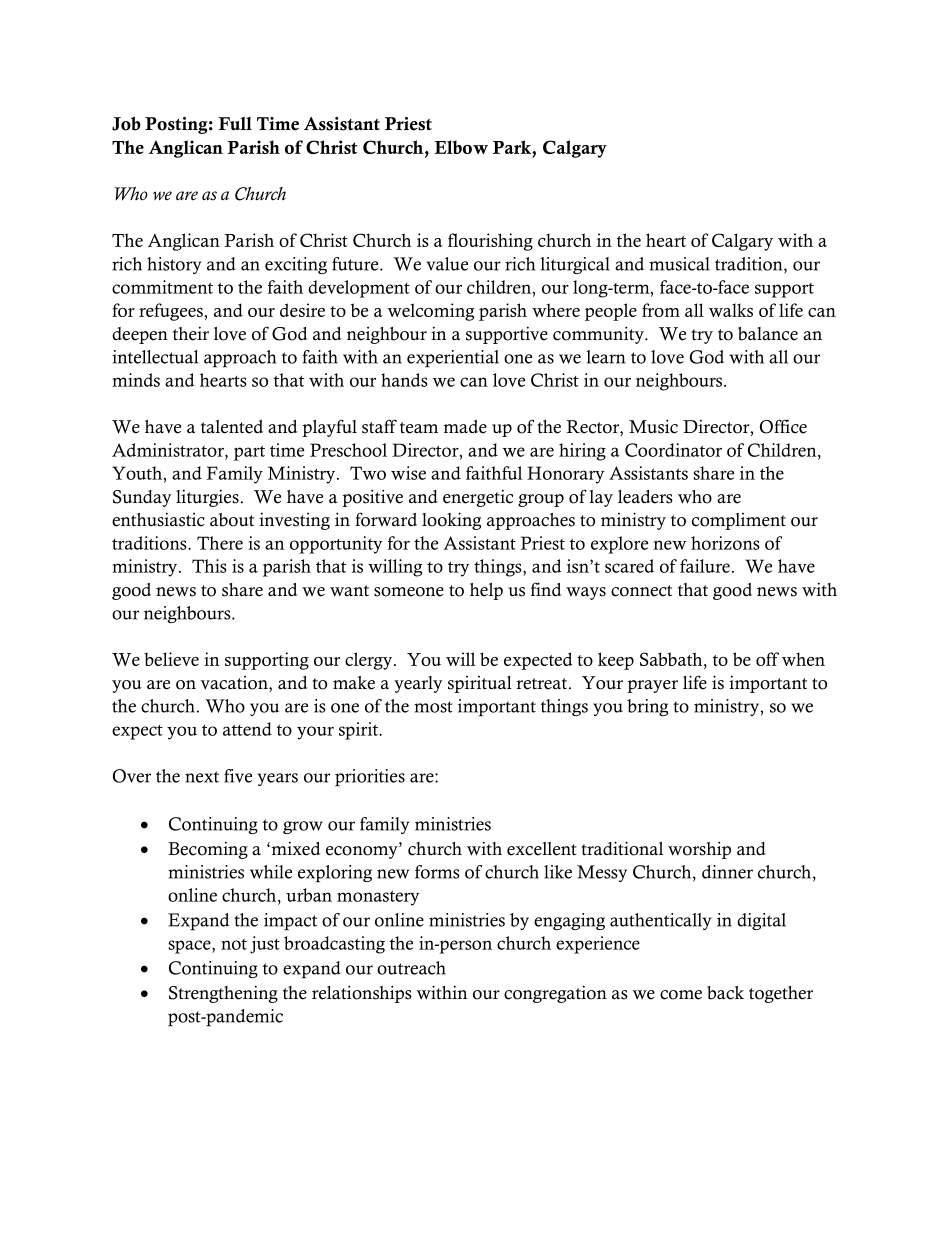 The image size is (952, 1233). Describe the element at coordinates (235, 123) in the page. I see `Full` at that location.
